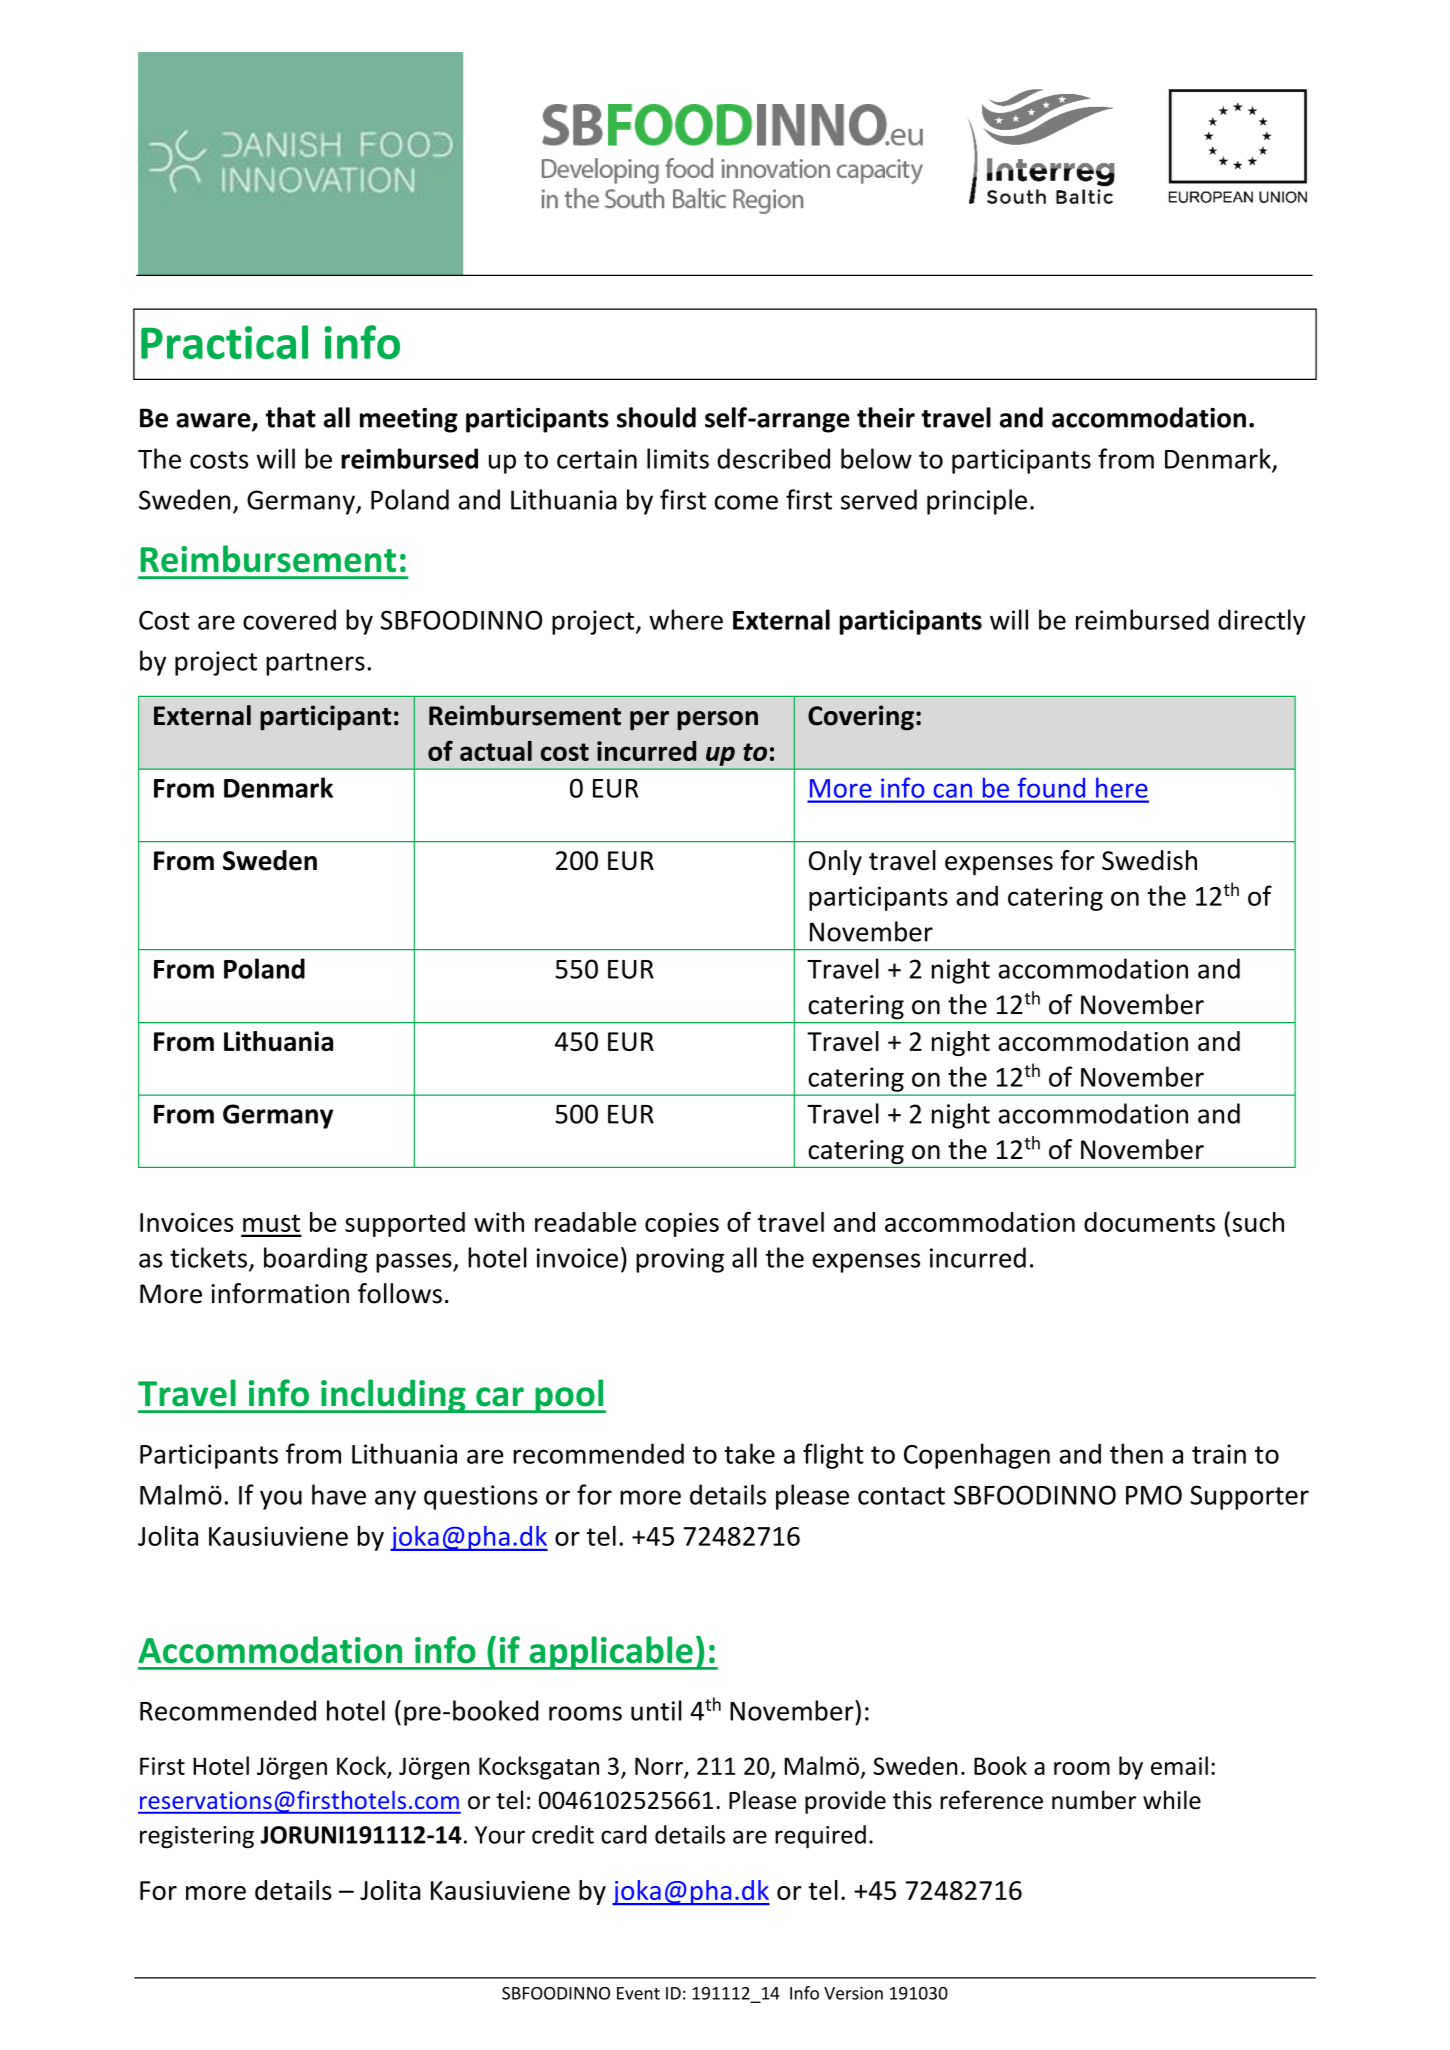 This screenshot has width=1450, height=2050. What do you see at coordinates (339, 1494) in the screenshot?
I see `have` at bounding box center [339, 1494].
